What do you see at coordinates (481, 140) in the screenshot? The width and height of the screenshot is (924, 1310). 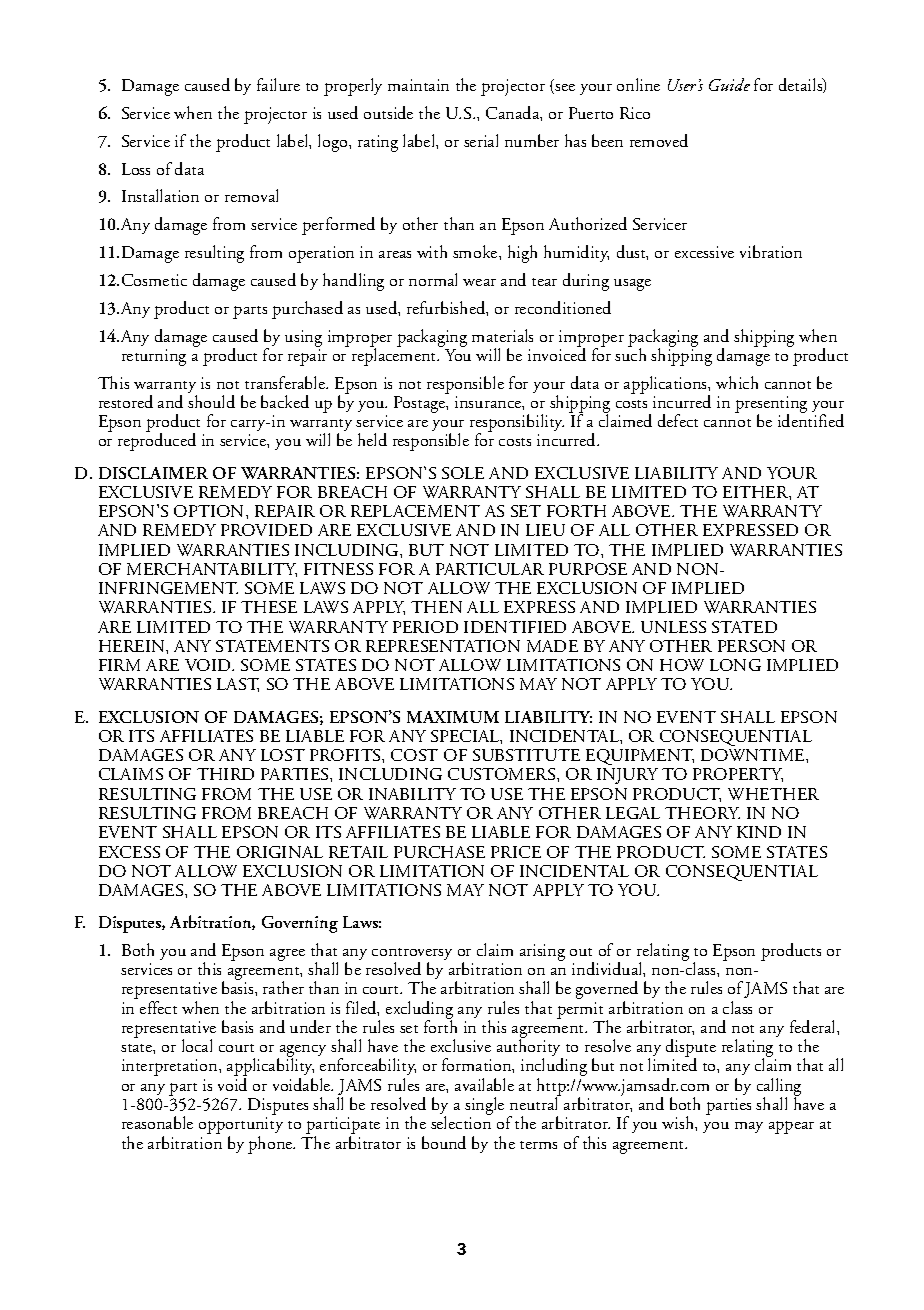 I see `serial` at bounding box center [481, 140].
